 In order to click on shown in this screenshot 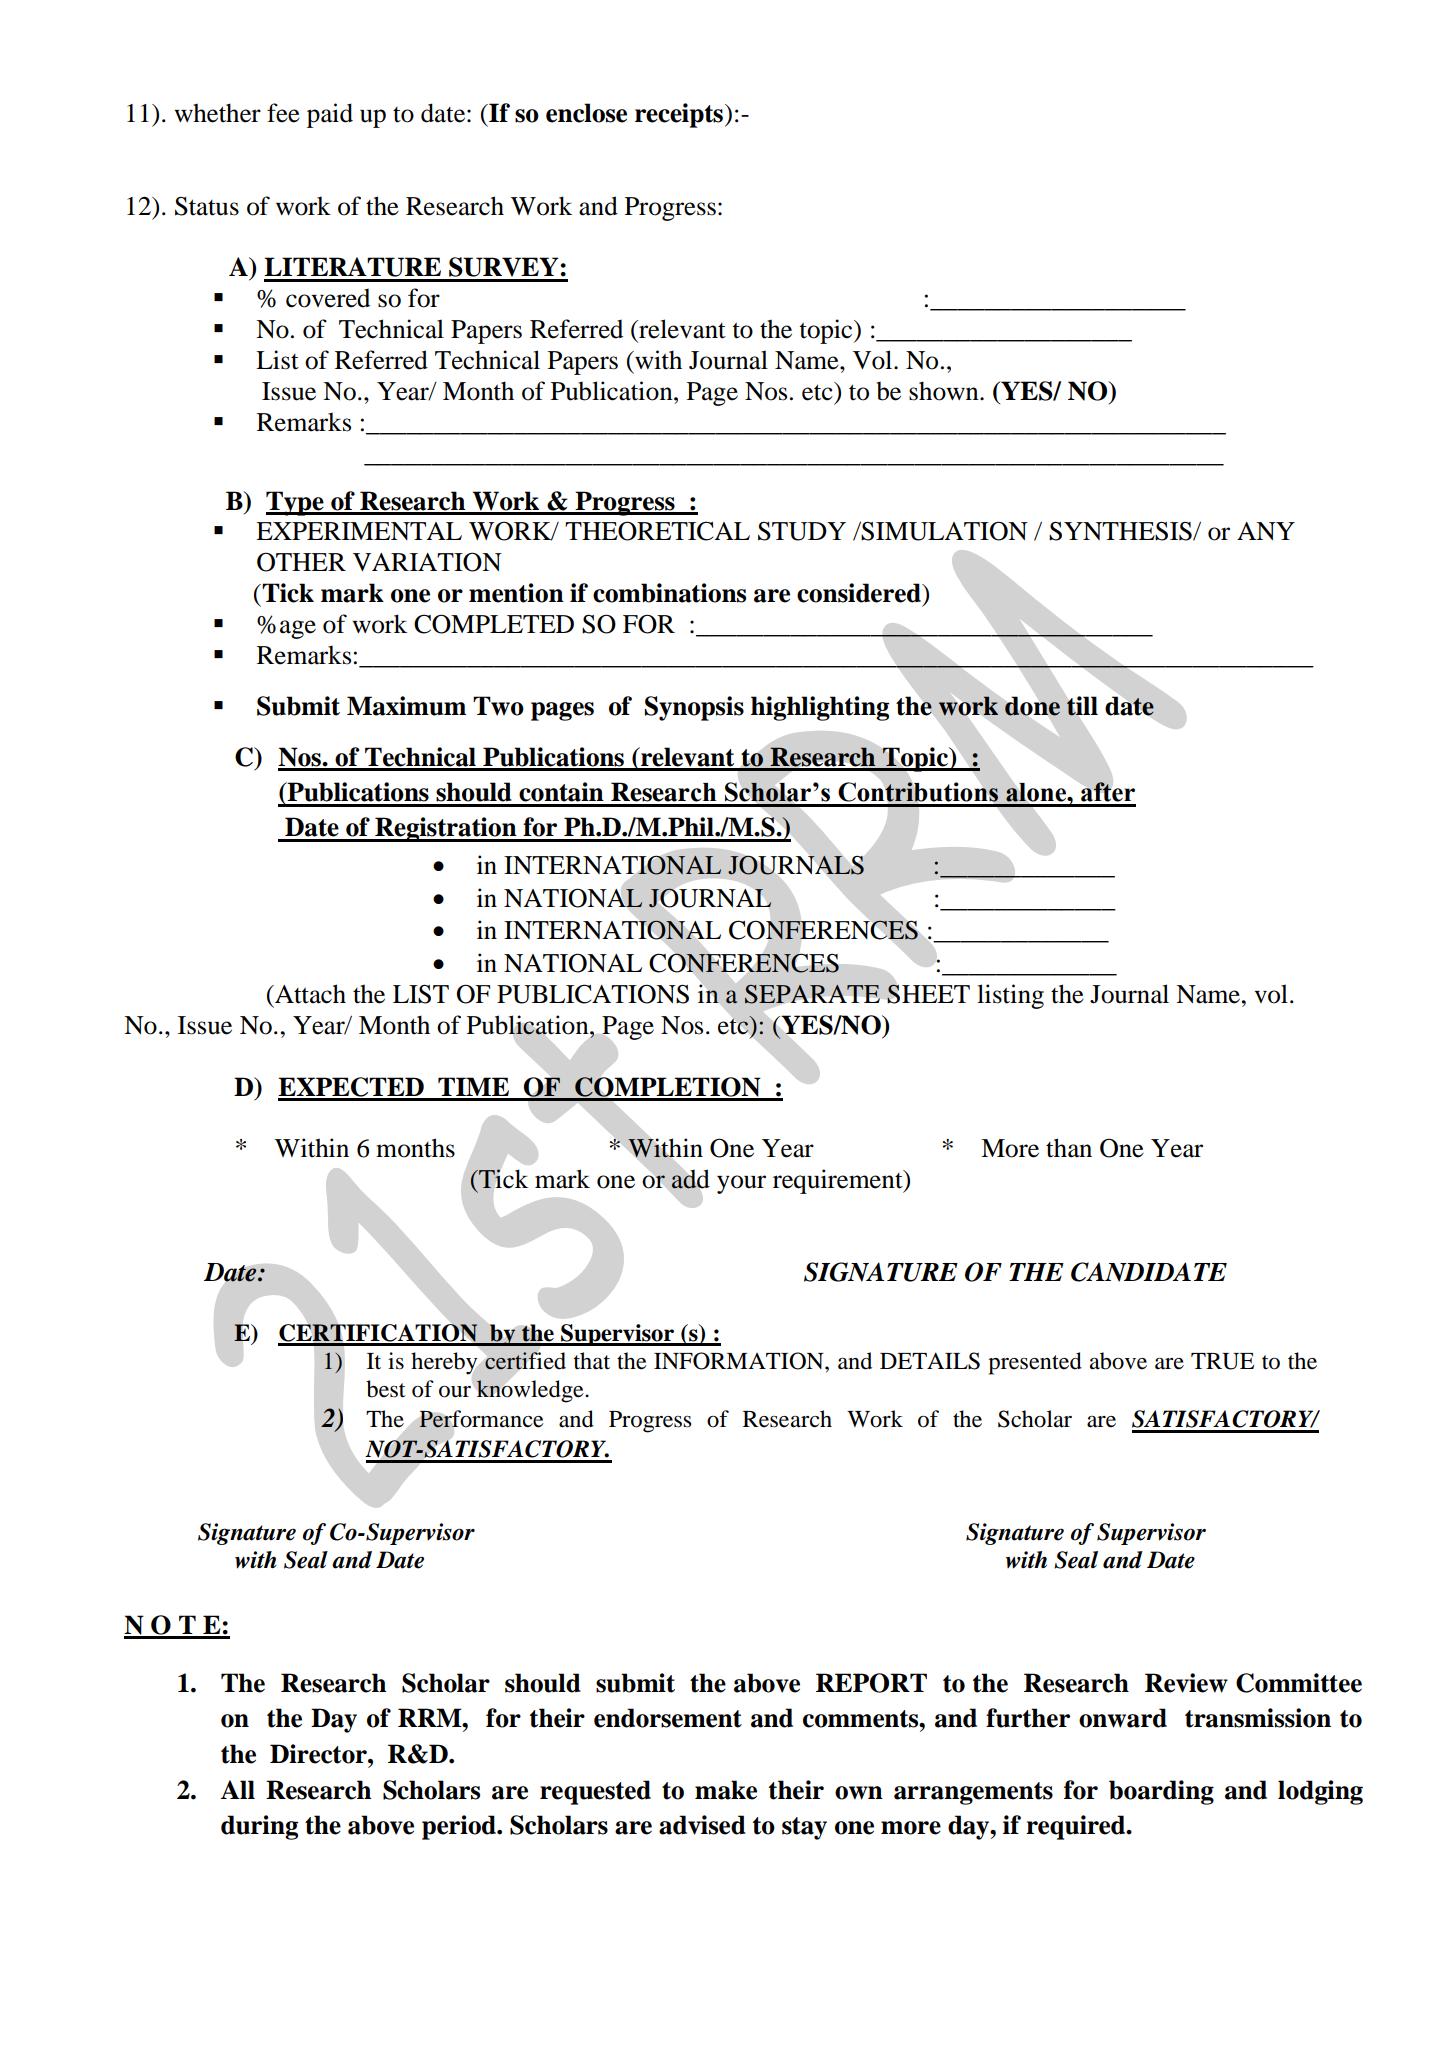, I will do `click(945, 391)`.
